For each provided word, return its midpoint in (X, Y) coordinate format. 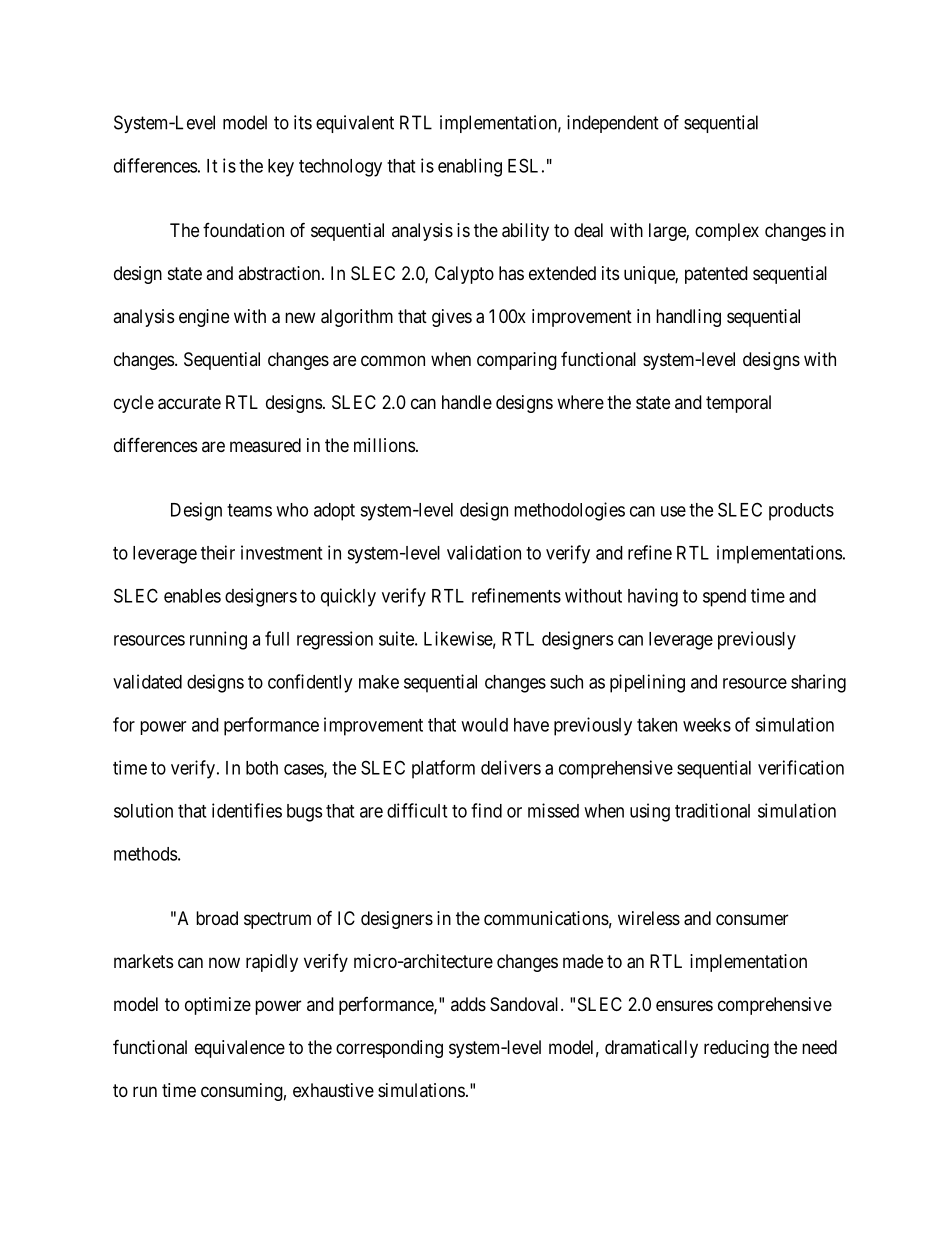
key (281, 168)
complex (727, 232)
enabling (470, 167)
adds (468, 1004)
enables (192, 596)
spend (724, 598)
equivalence (240, 1049)
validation (484, 552)
